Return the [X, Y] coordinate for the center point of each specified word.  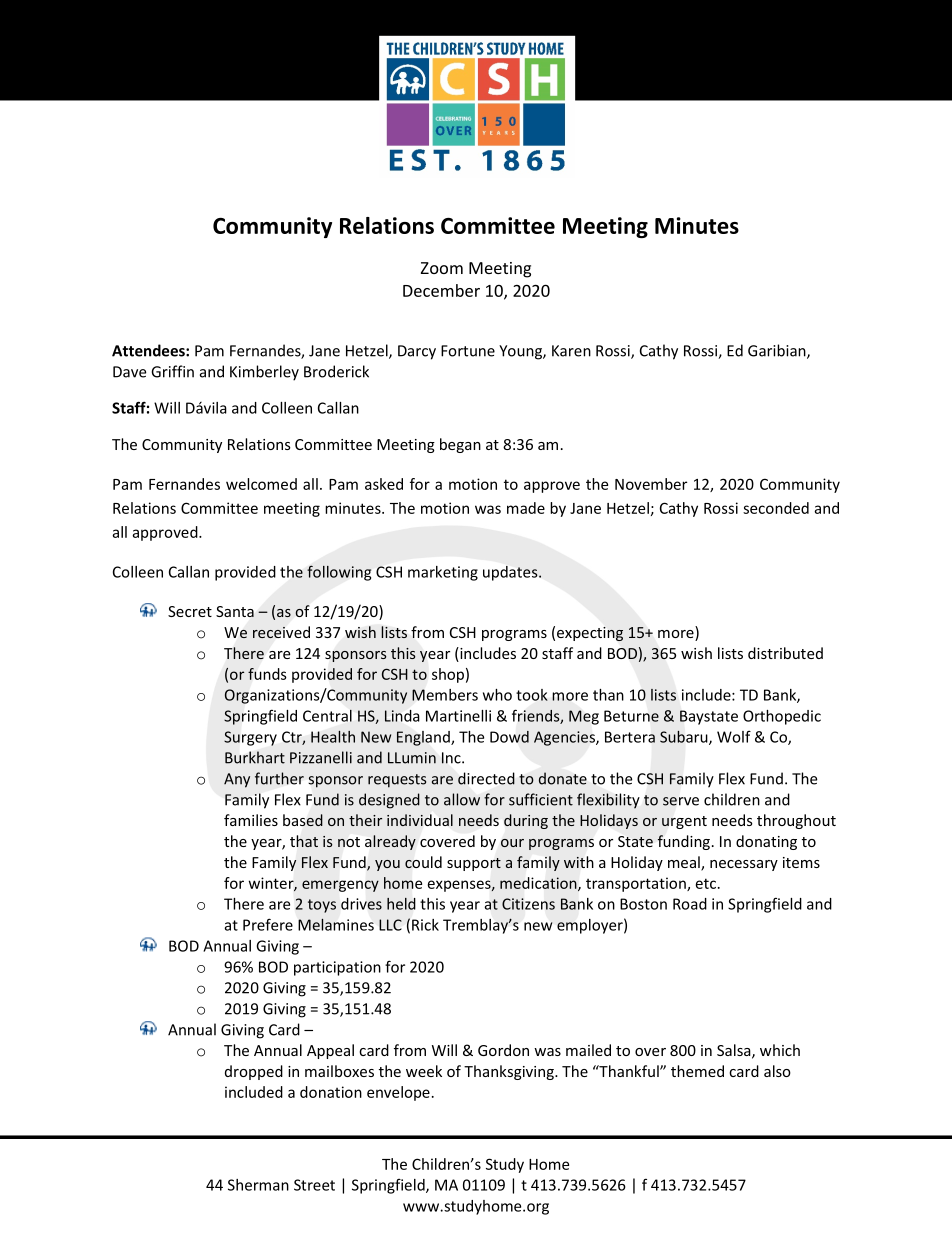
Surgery [250, 738]
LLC [390, 925]
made [526, 508]
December [441, 290]
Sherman [258, 1185]
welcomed [261, 484]
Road [690, 904]
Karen [571, 351]
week [424, 1071]
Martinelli [458, 716]
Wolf [734, 736]
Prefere [268, 924]
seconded [776, 508]
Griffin [172, 371]
